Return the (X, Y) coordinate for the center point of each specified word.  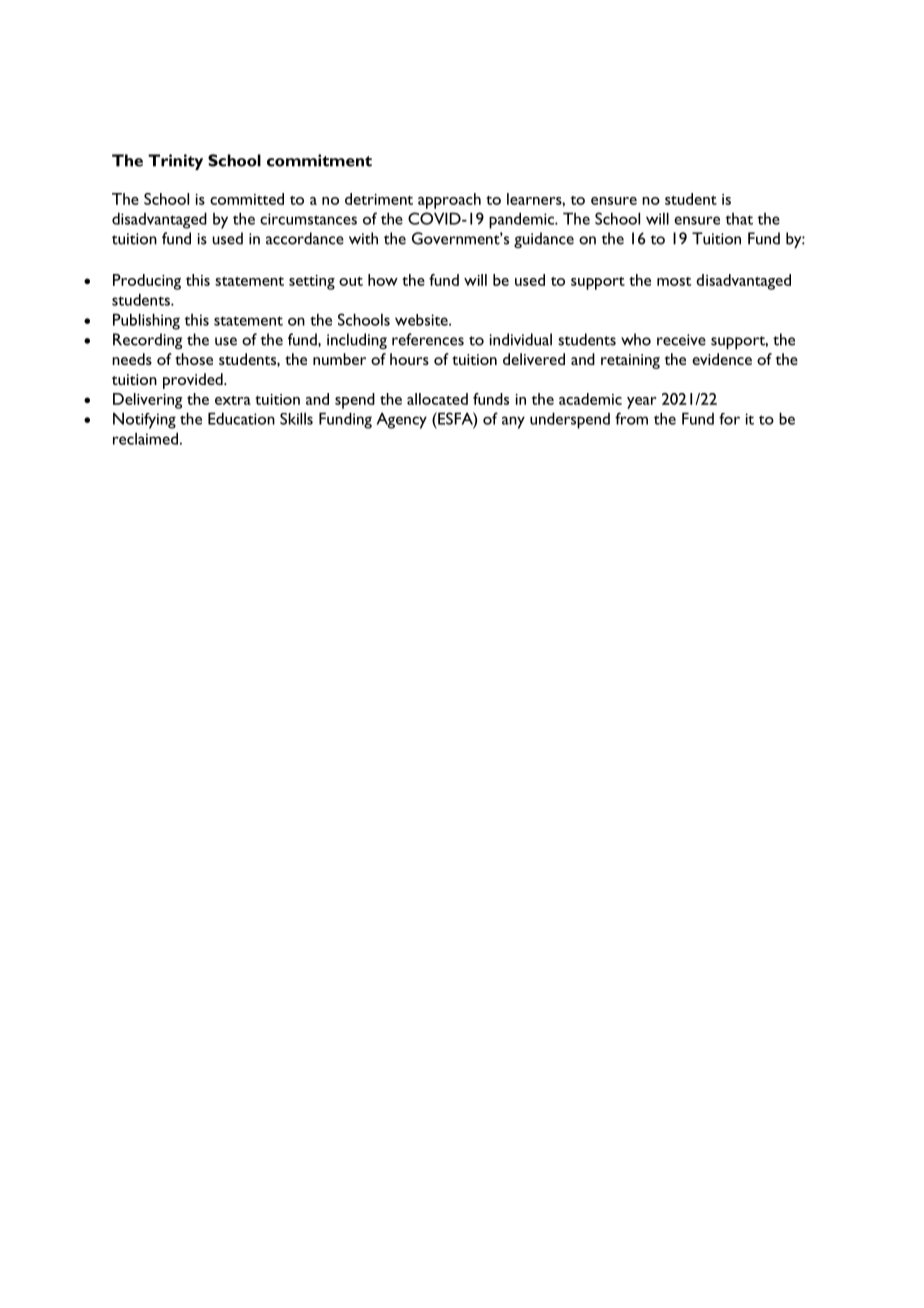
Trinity (175, 162)
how (383, 280)
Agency (401, 420)
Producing (147, 282)
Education (241, 418)
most (674, 281)
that (739, 219)
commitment (319, 160)
